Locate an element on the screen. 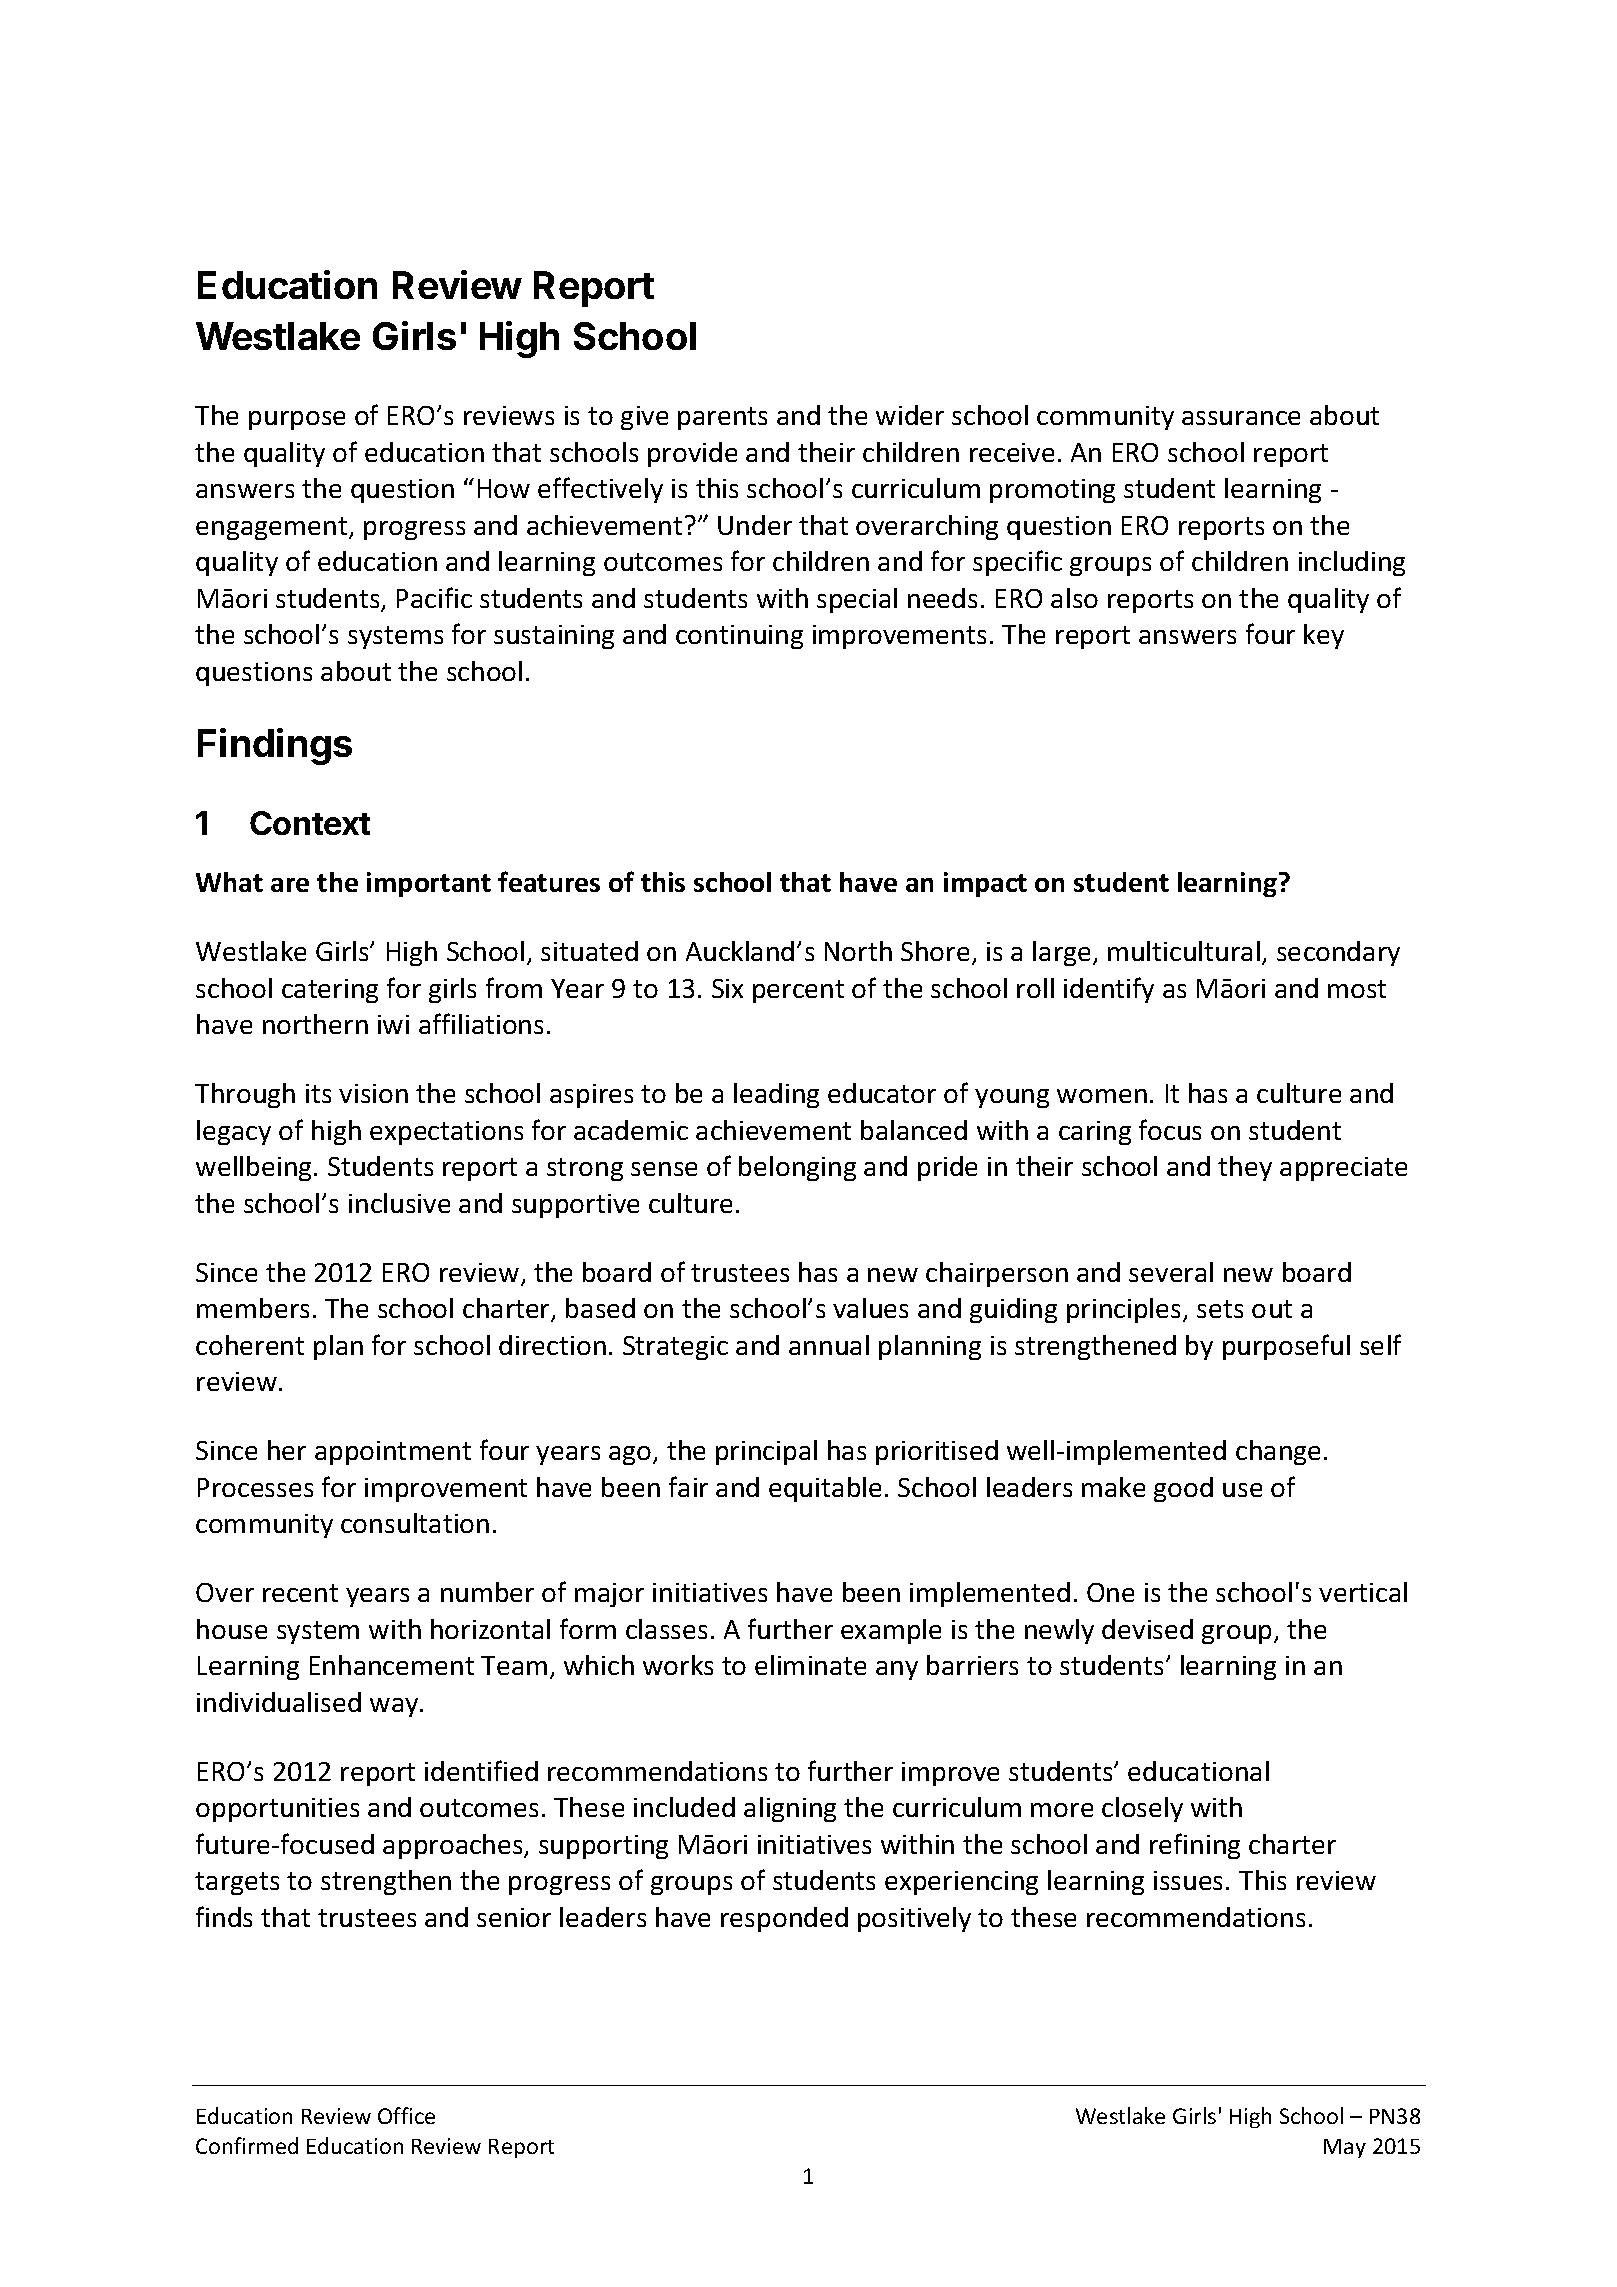 Image resolution: width=1617 pixels, height=2287 pixels. Office is located at coordinates (406, 2115).
